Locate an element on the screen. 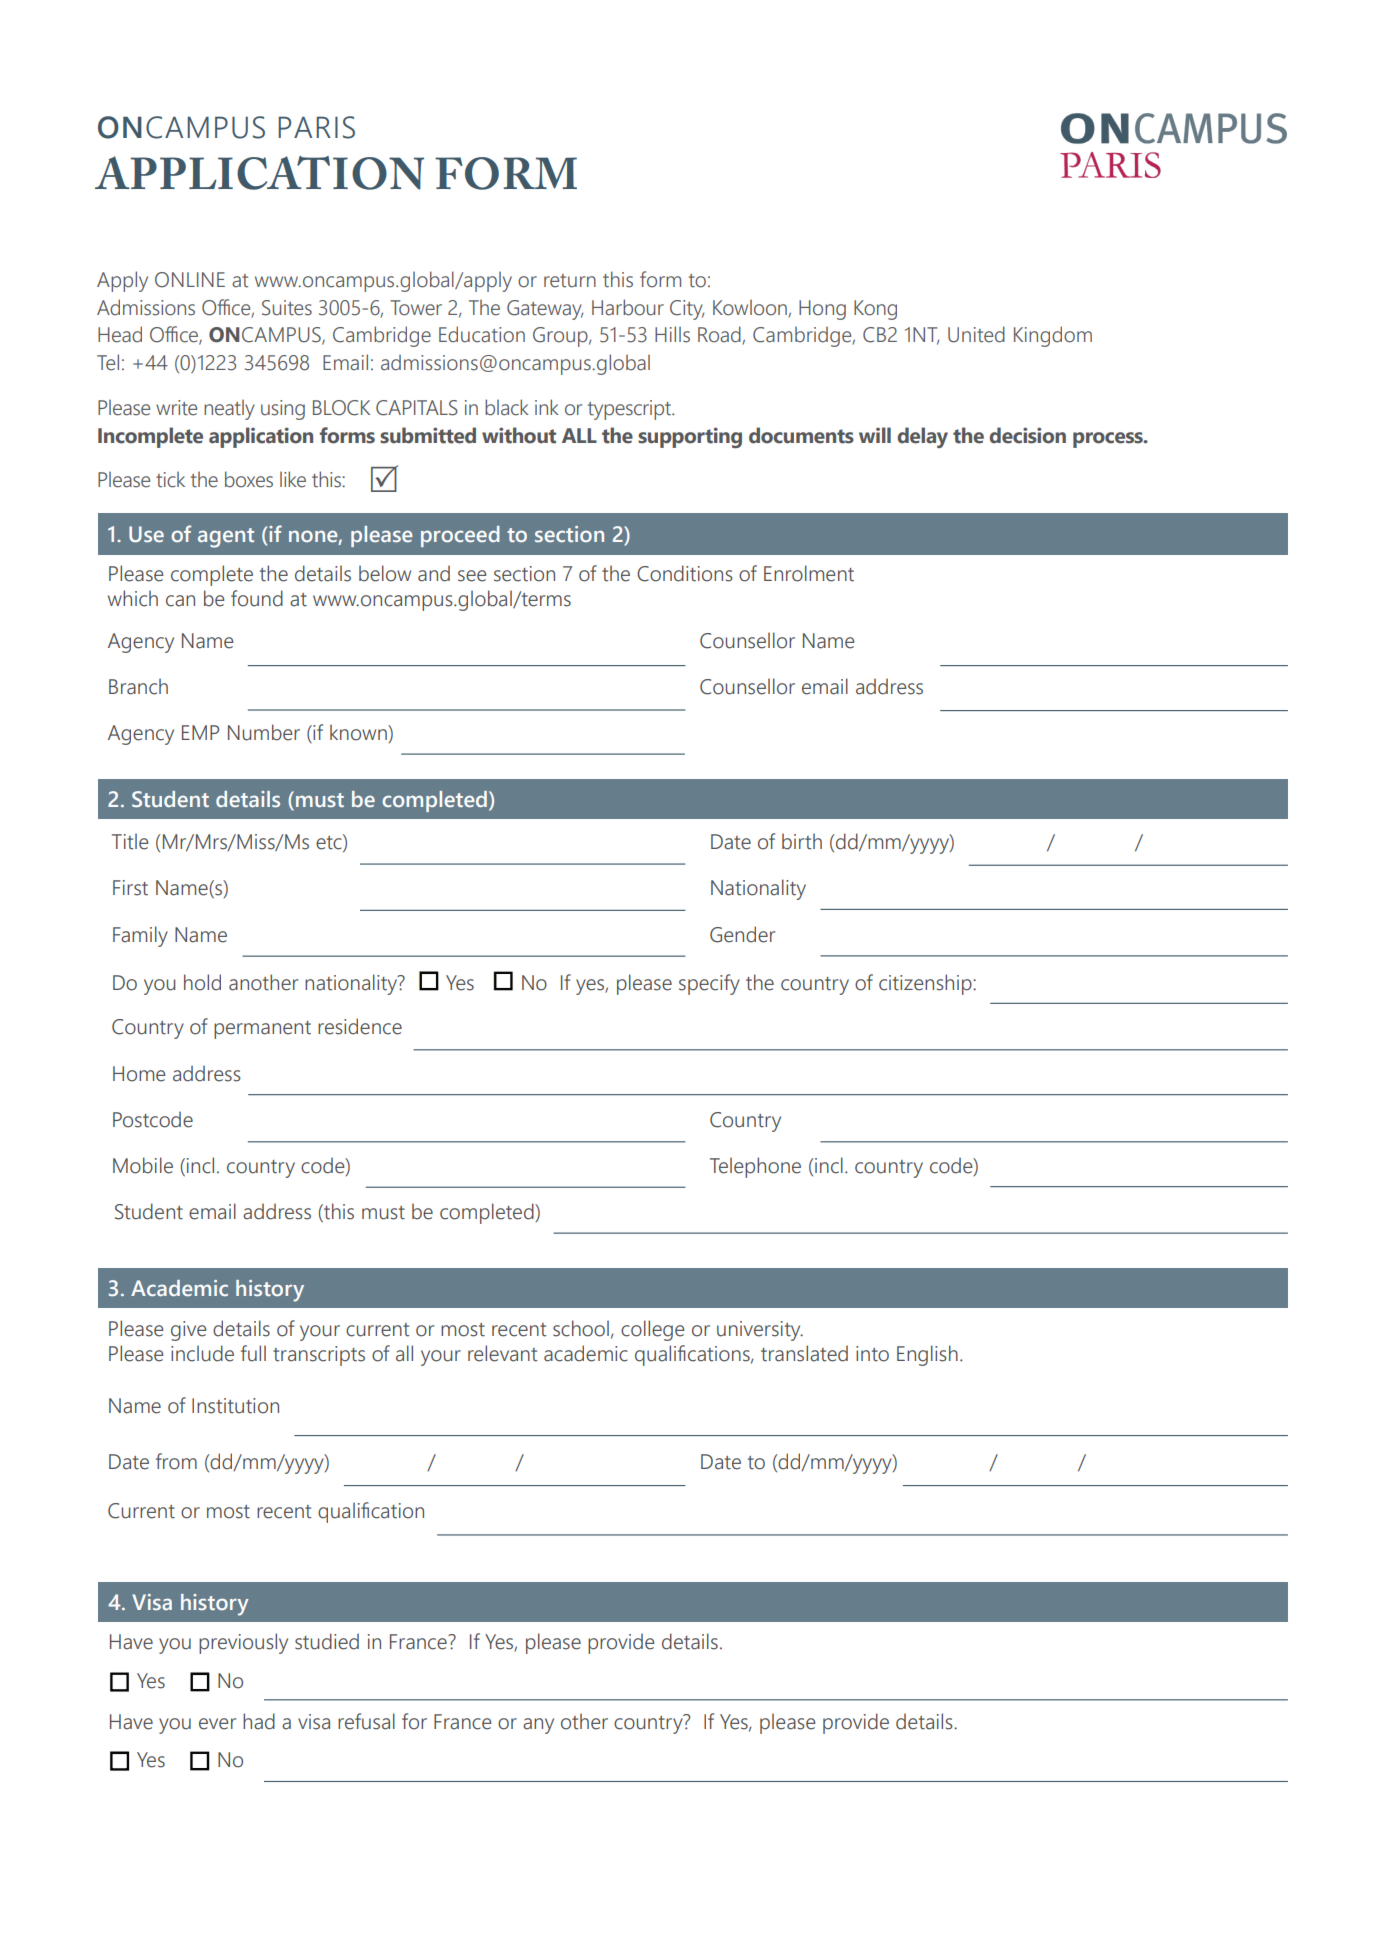 The width and height of the screenshot is (1384, 1958). return is located at coordinates (570, 281).
